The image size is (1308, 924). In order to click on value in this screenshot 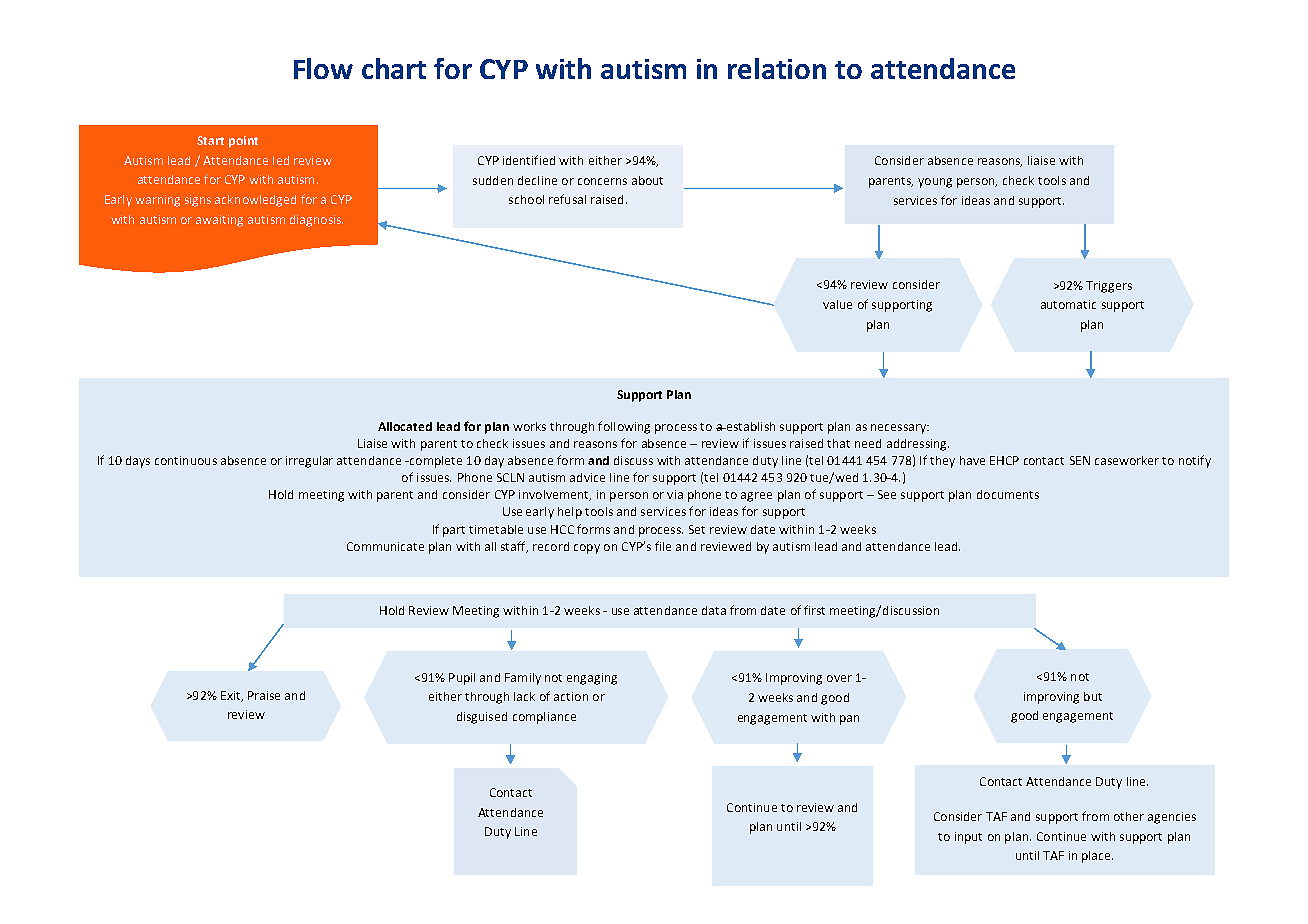, I will do `click(837, 304)`.
